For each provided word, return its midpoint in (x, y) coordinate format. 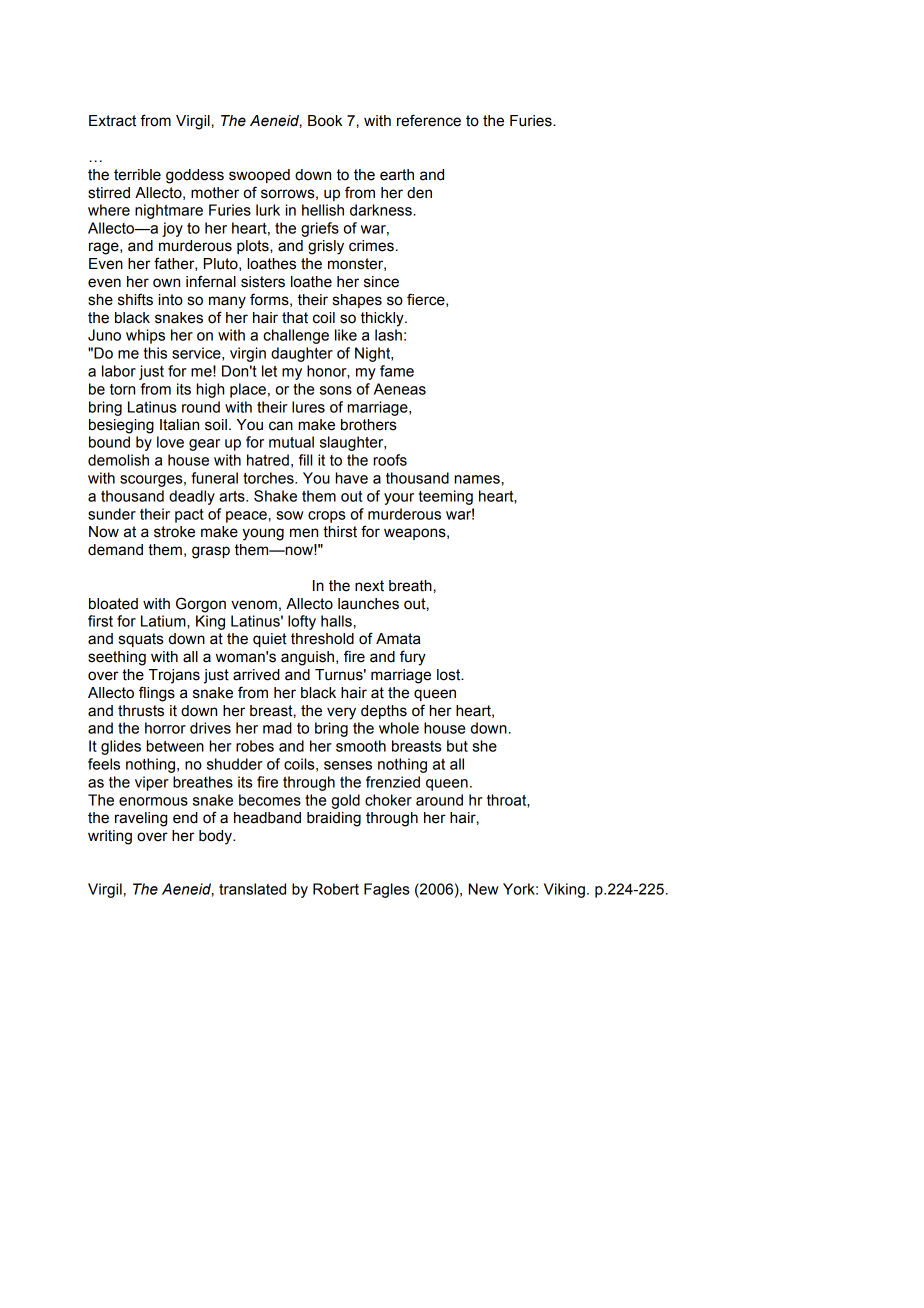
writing (110, 837)
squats (141, 640)
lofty (302, 622)
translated (252, 889)
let (269, 371)
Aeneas (400, 389)
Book (325, 121)
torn (122, 389)
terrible (137, 175)
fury (413, 658)
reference (429, 120)
